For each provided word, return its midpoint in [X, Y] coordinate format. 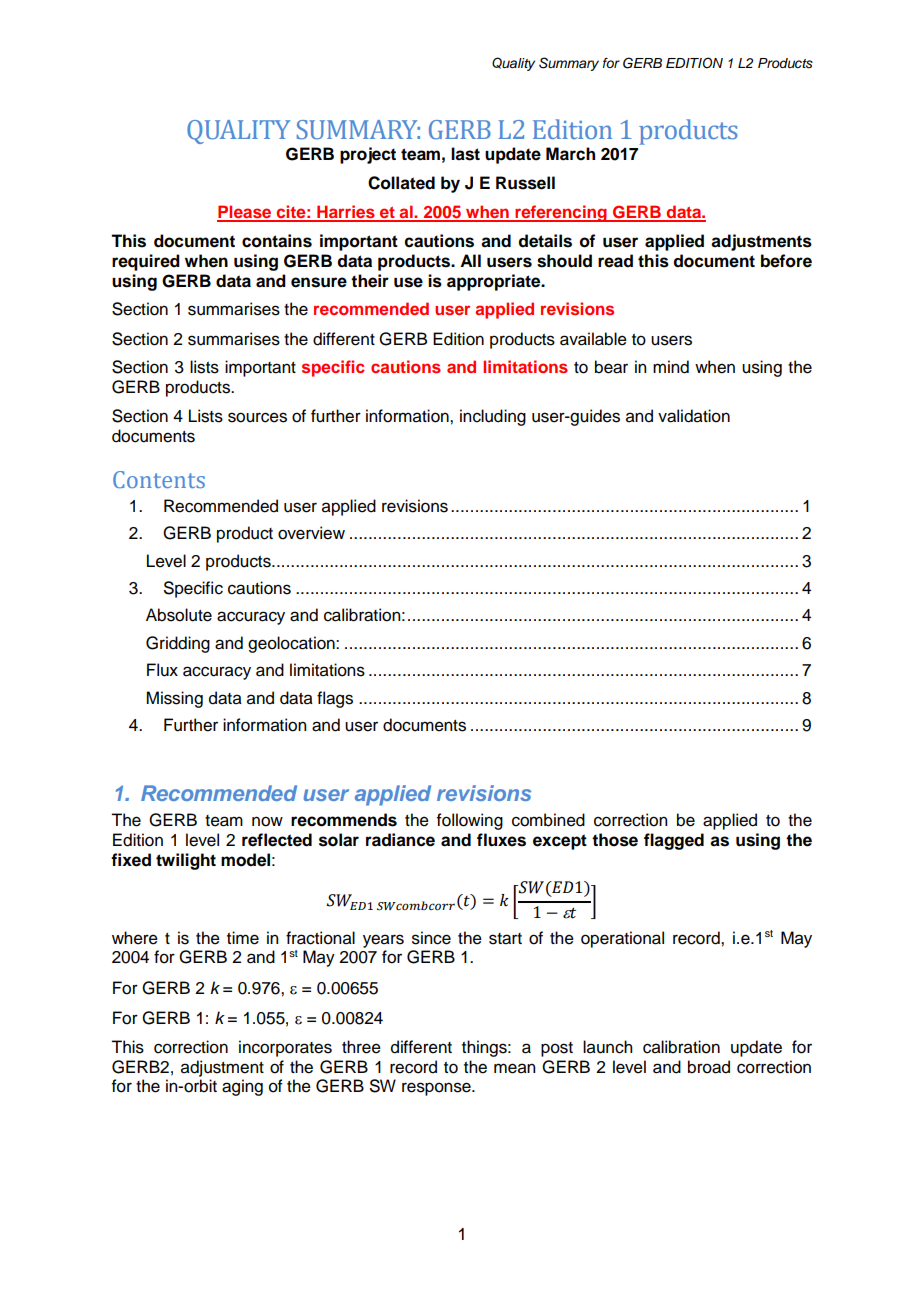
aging [242, 1087]
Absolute [179, 615]
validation [694, 416]
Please [245, 213]
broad [709, 1067]
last [465, 154]
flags [335, 699]
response [437, 1089]
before [786, 261]
